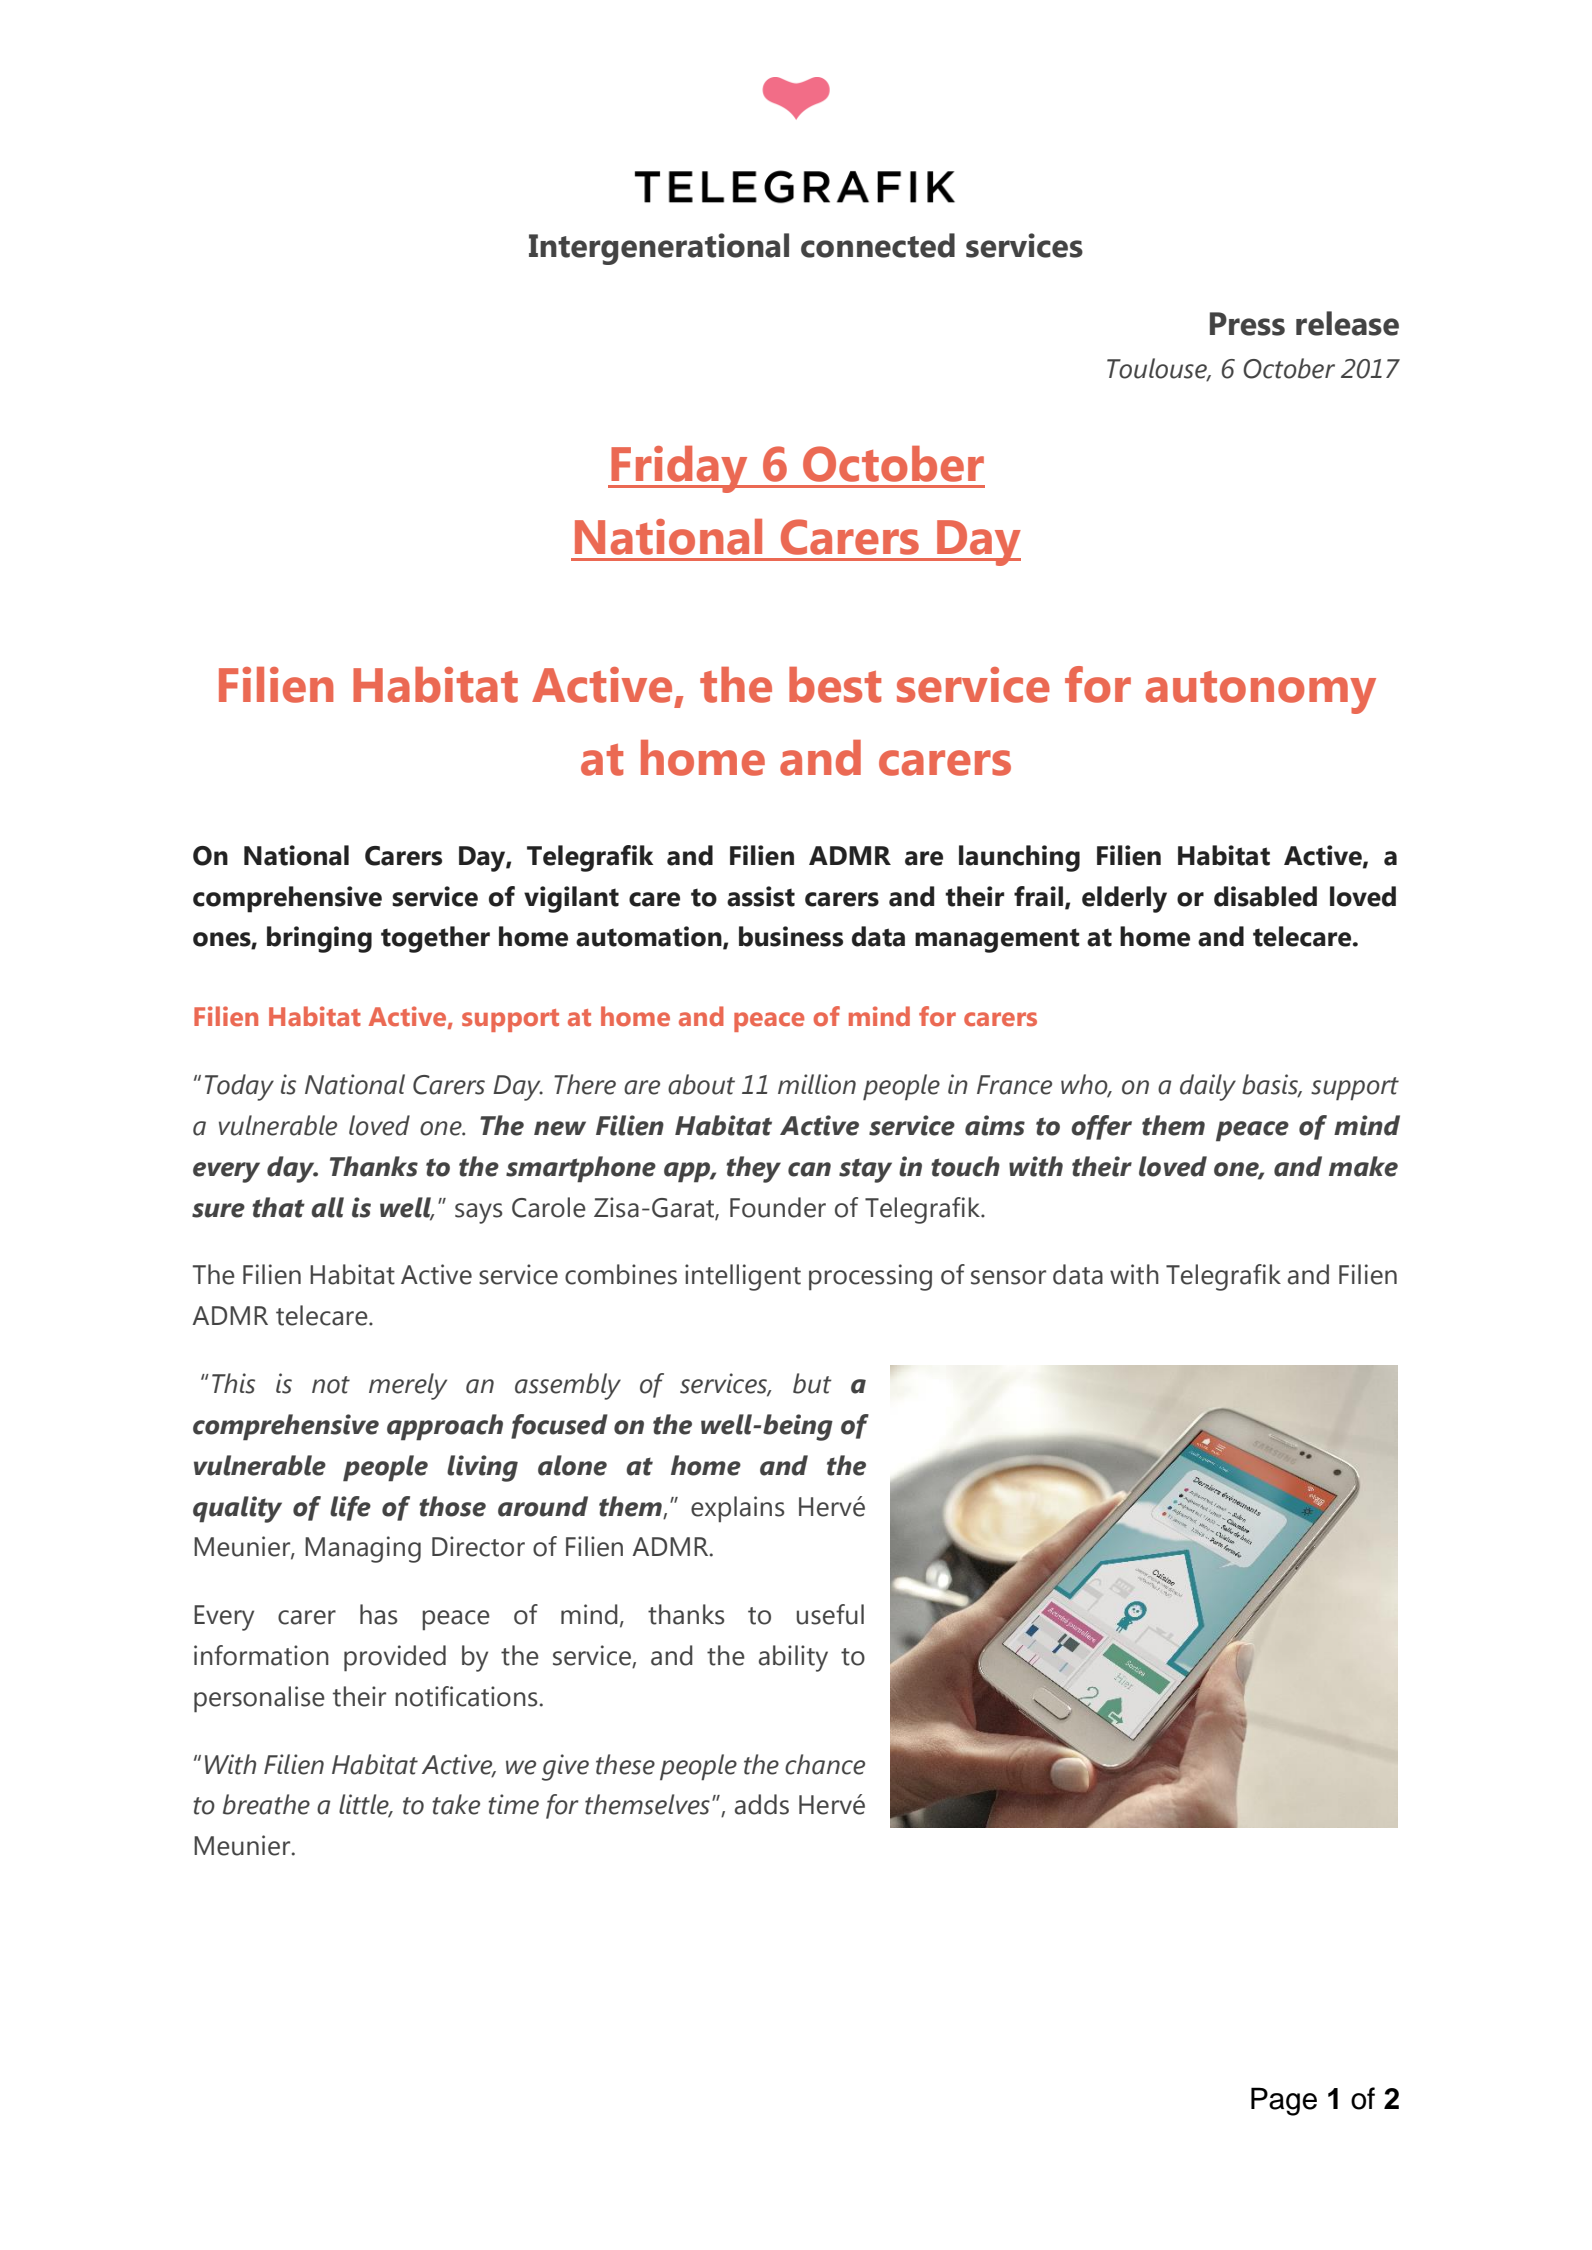  What do you see at coordinates (350, 1508) in the screenshot?
I see `life` at bounding box center [350, 1508].
